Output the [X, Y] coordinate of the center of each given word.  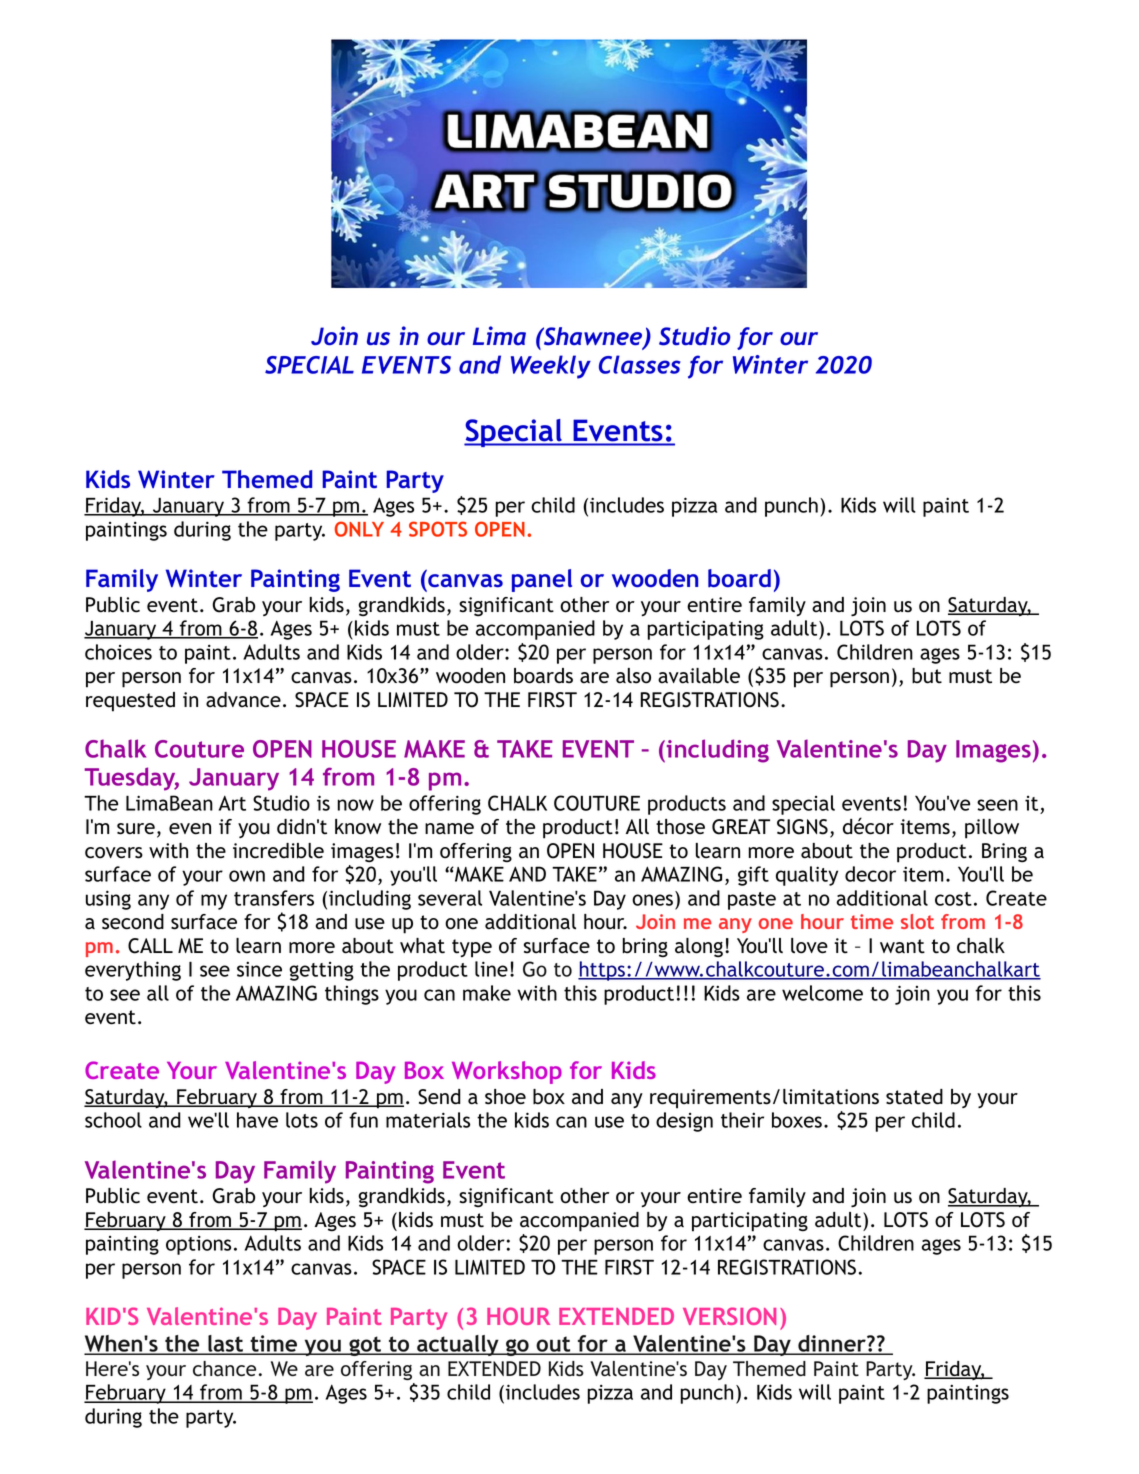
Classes [640, 364]
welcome [822, 993]
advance [243, 700]
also [633, 676]
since [259, 969]
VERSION [729, 1316]
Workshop [507, 1072]
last [225, 1345]
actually [458, 1345]
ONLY [359, 529]
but [927, 676]
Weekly [551, 367]
